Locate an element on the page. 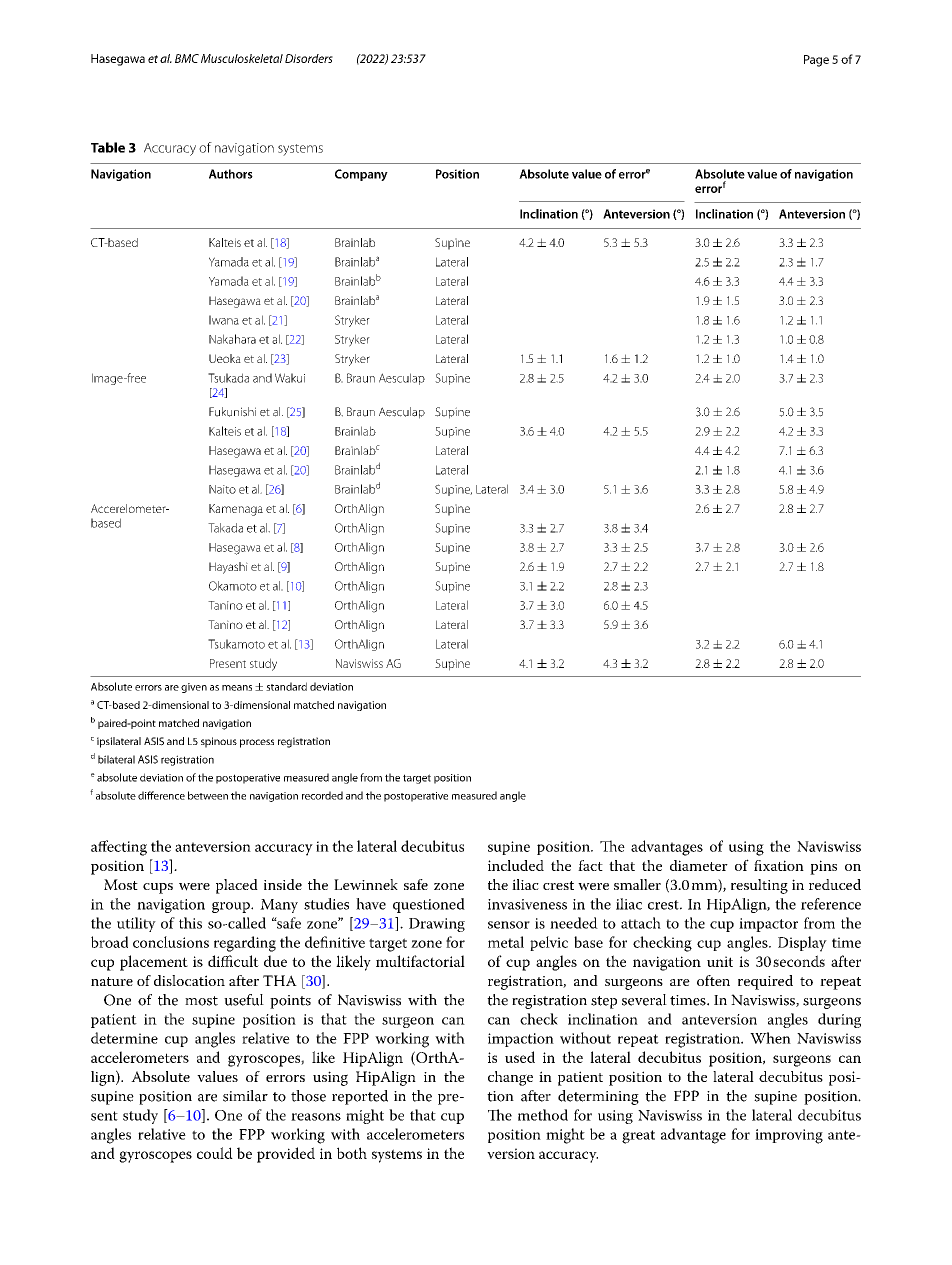 This page has width=952, height=1265. Page is located at coordinates (816, 61).
